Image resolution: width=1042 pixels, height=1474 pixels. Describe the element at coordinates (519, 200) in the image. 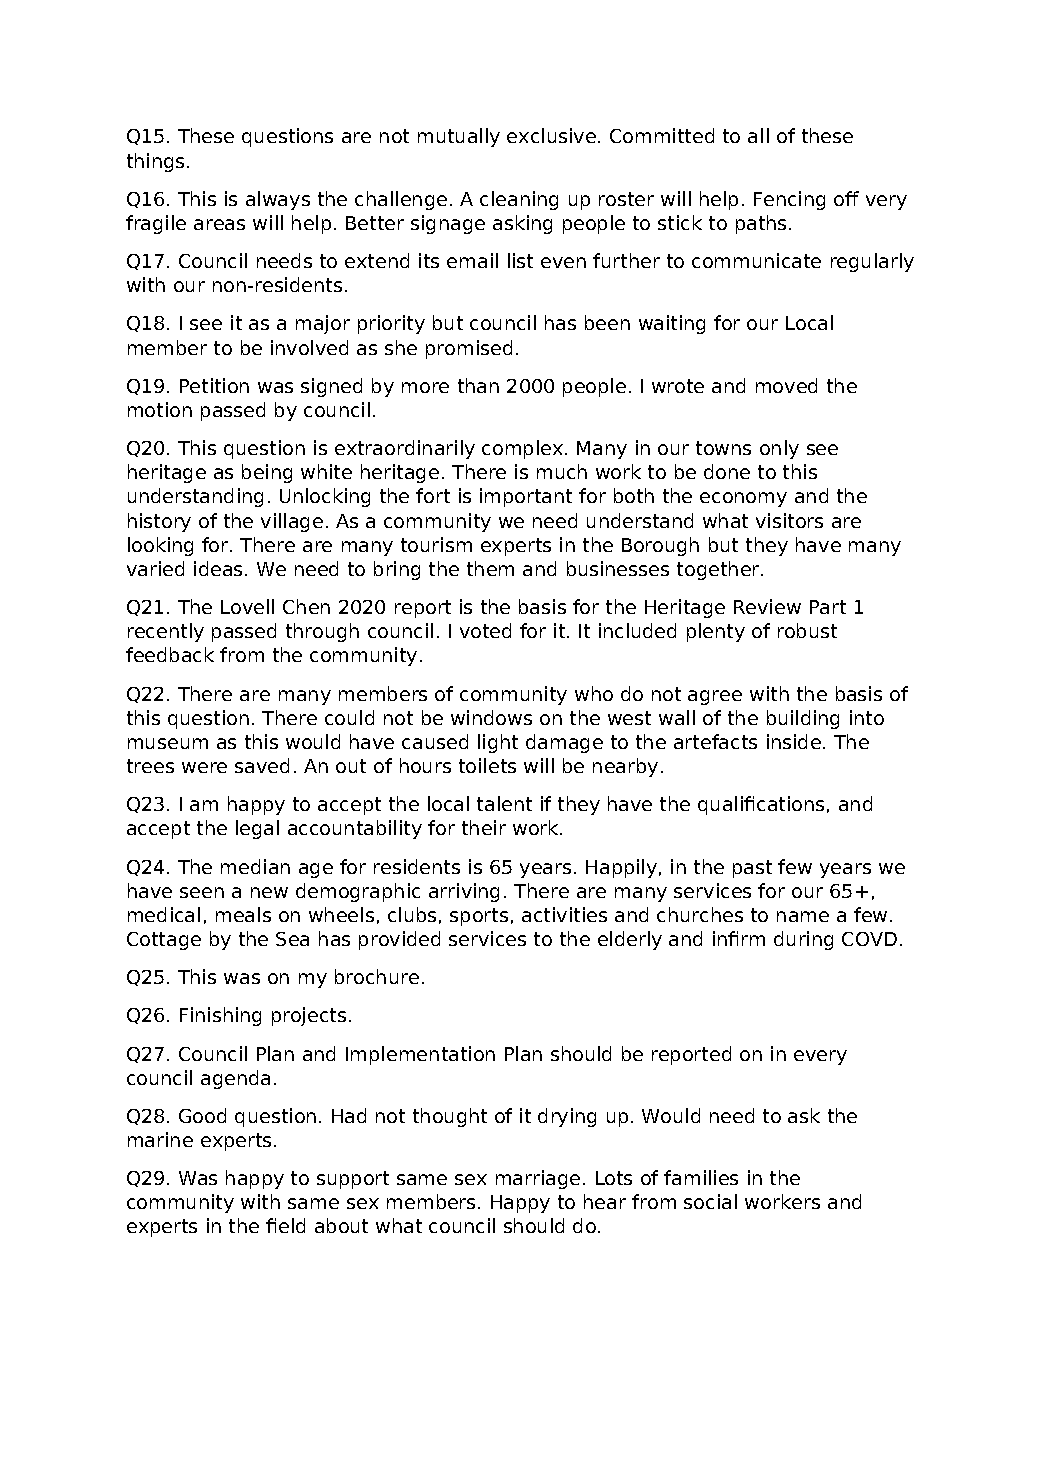

I see `cleaning` at that location.
